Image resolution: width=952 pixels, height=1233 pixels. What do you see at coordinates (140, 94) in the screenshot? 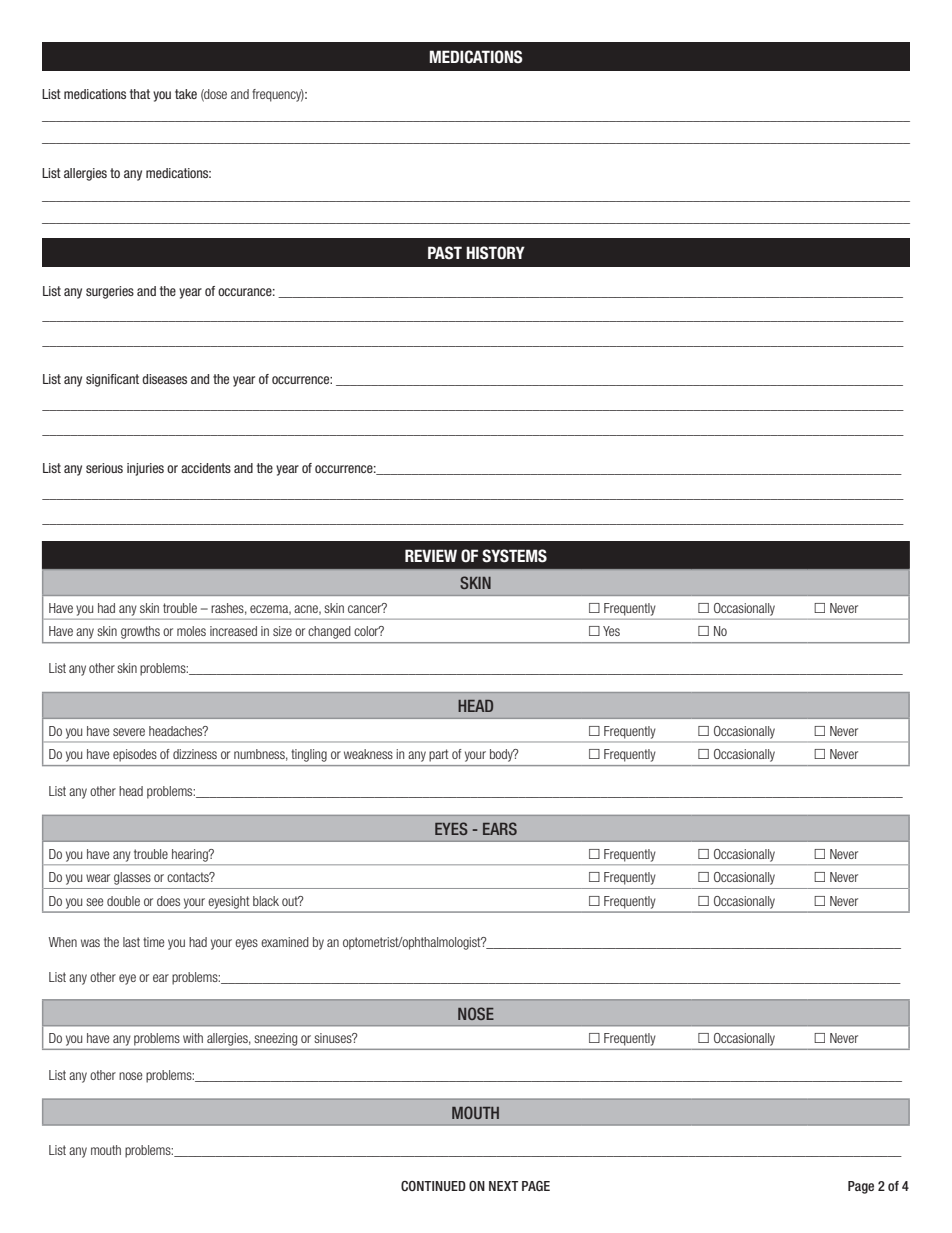
I see `that` at bounding box center [140, 94].
